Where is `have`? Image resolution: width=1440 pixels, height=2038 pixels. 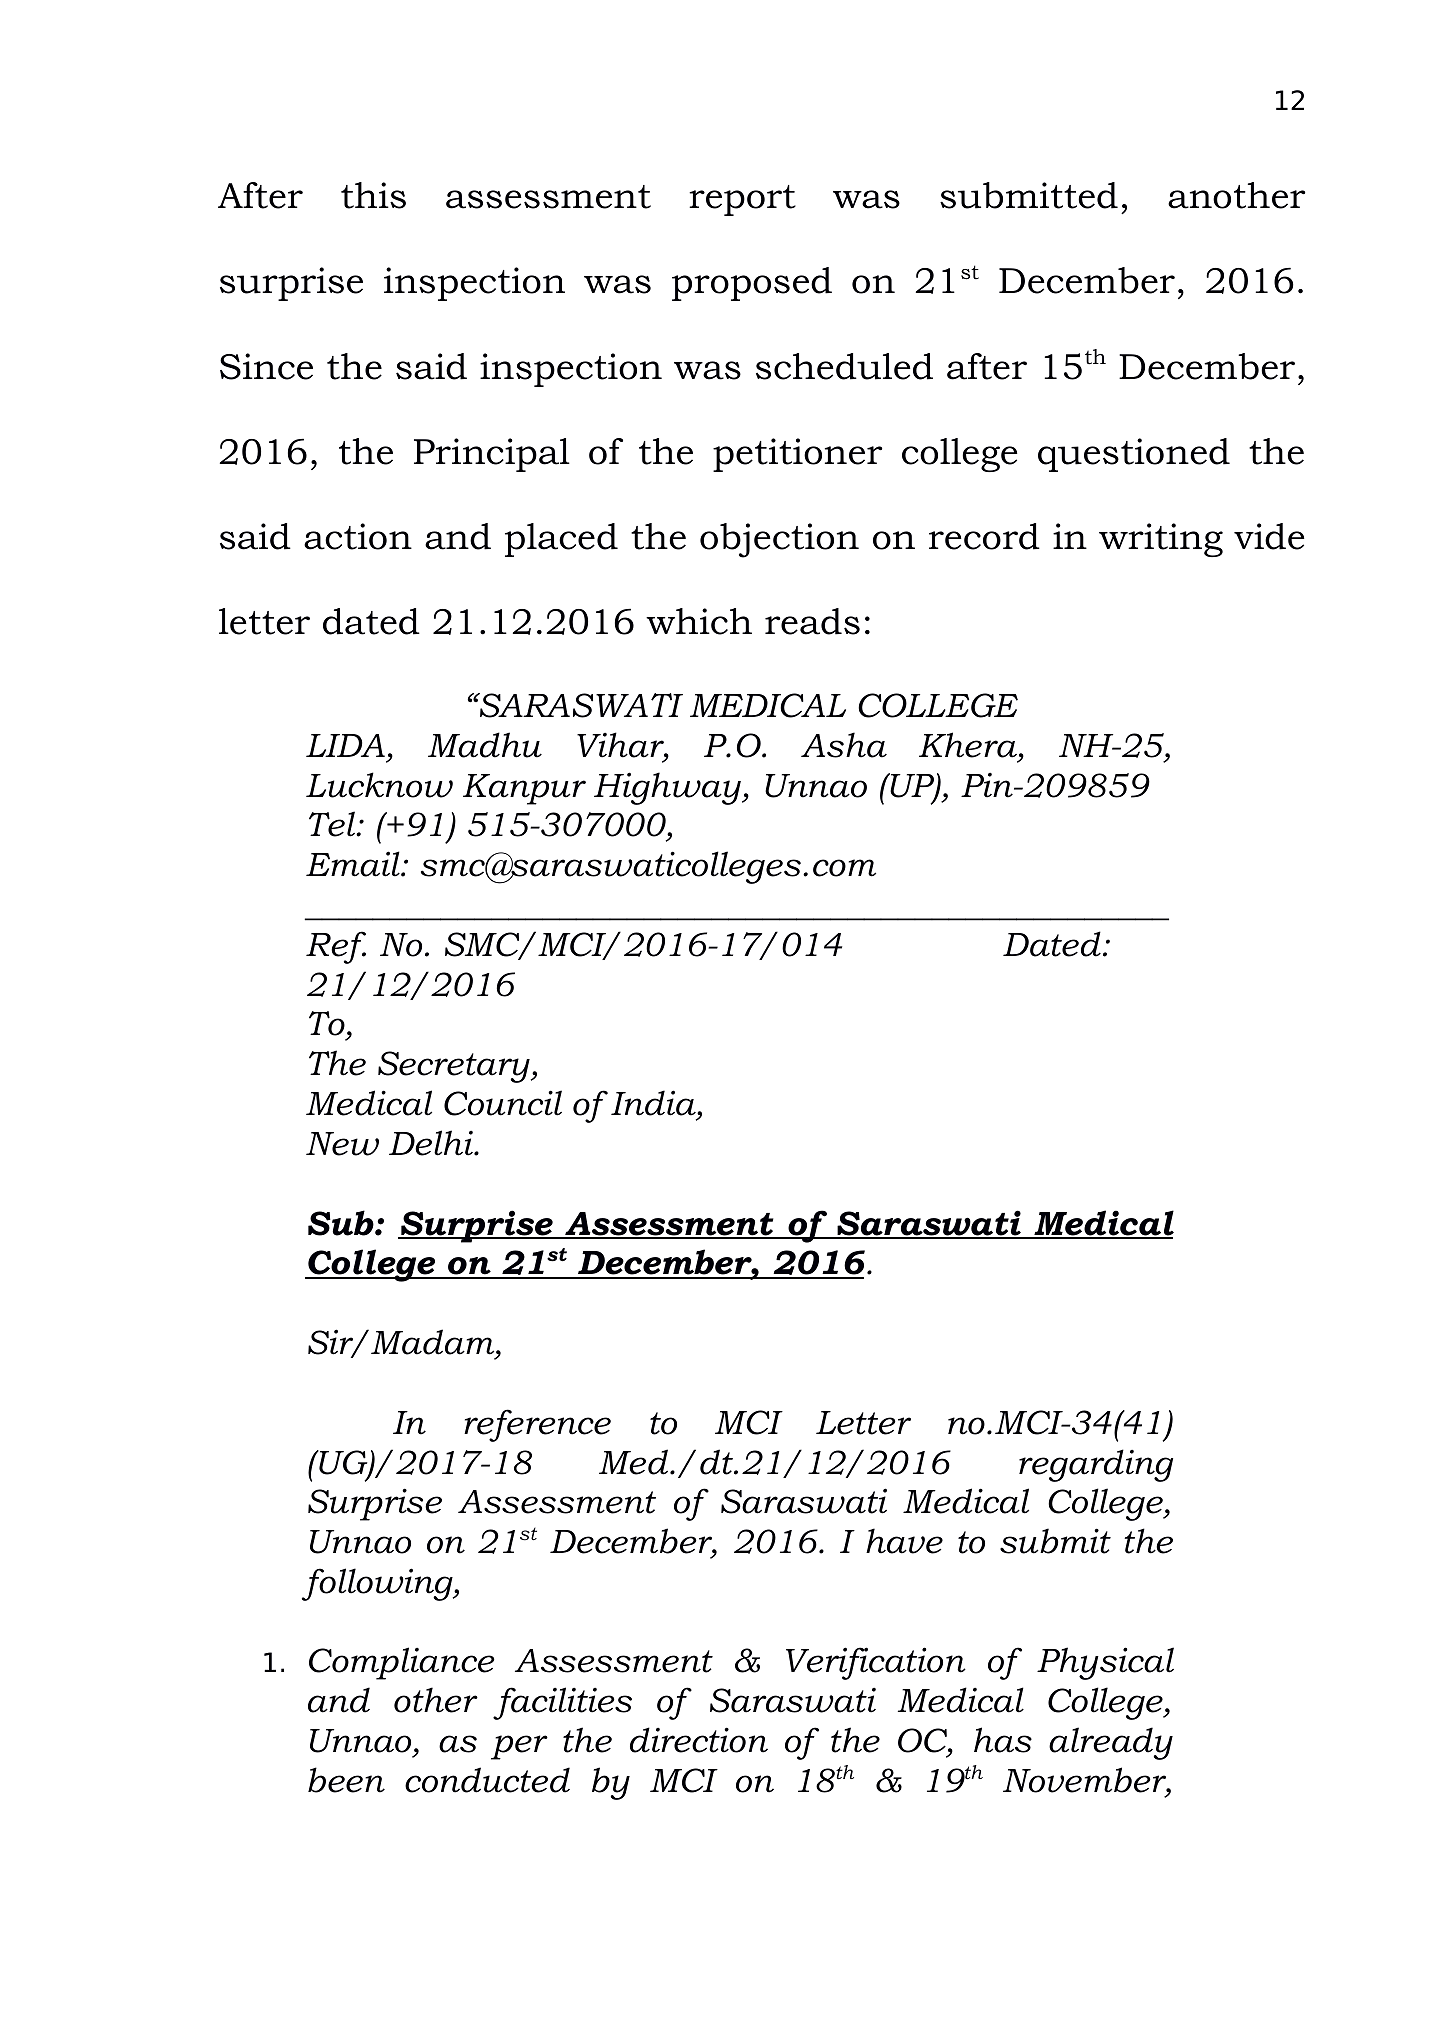
have is located at coordinates (904, 1541).
